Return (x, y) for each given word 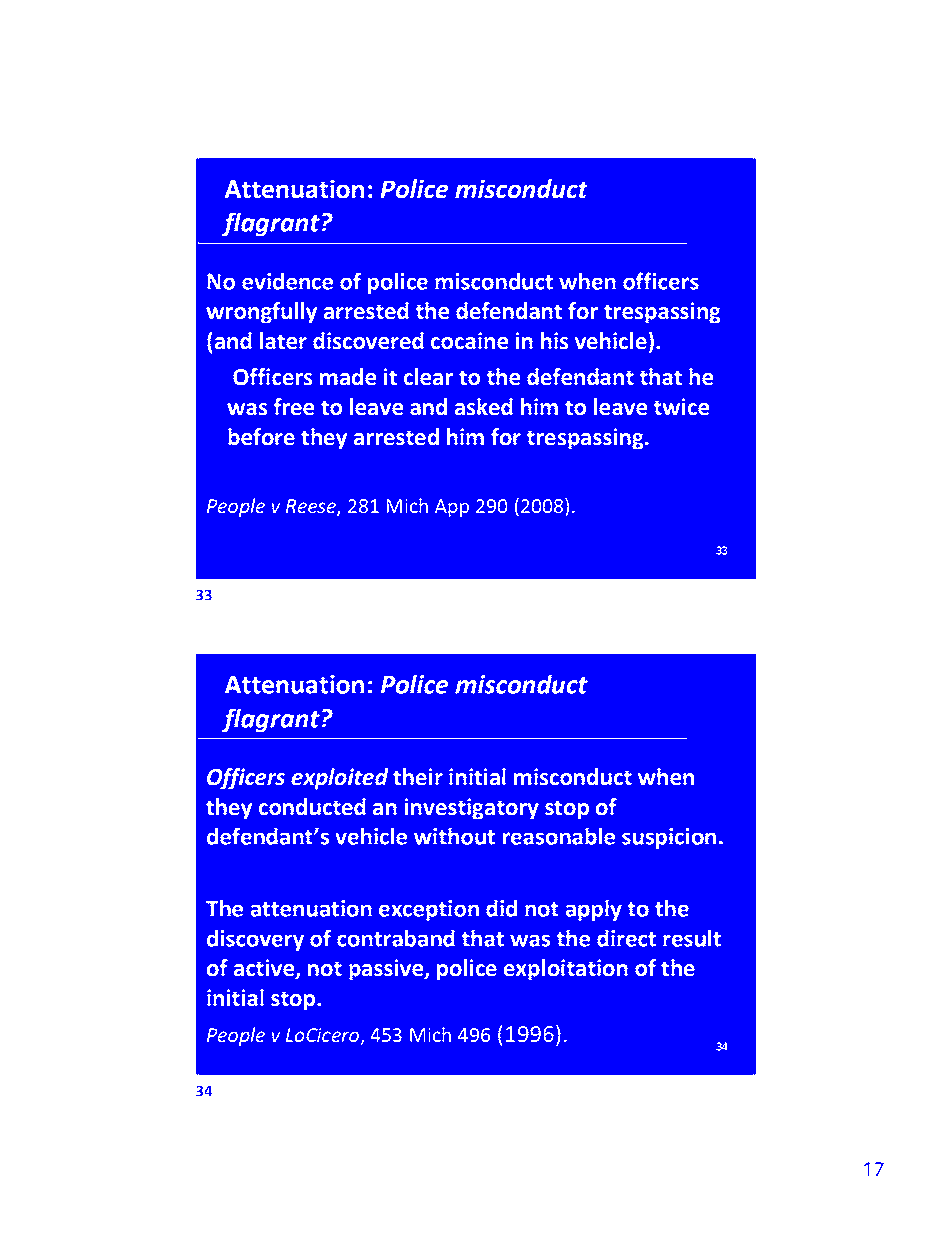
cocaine (469, 341)
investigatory (472, 809)
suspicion (669, 838)
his (554, 341)
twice (681, 407)
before (261, 437)
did (501, 908)
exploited (339, 779)
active (265, 969)
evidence (287, 281)
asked (484, 407)
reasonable (559, 836)
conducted (312, 807)
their (418, 777)
